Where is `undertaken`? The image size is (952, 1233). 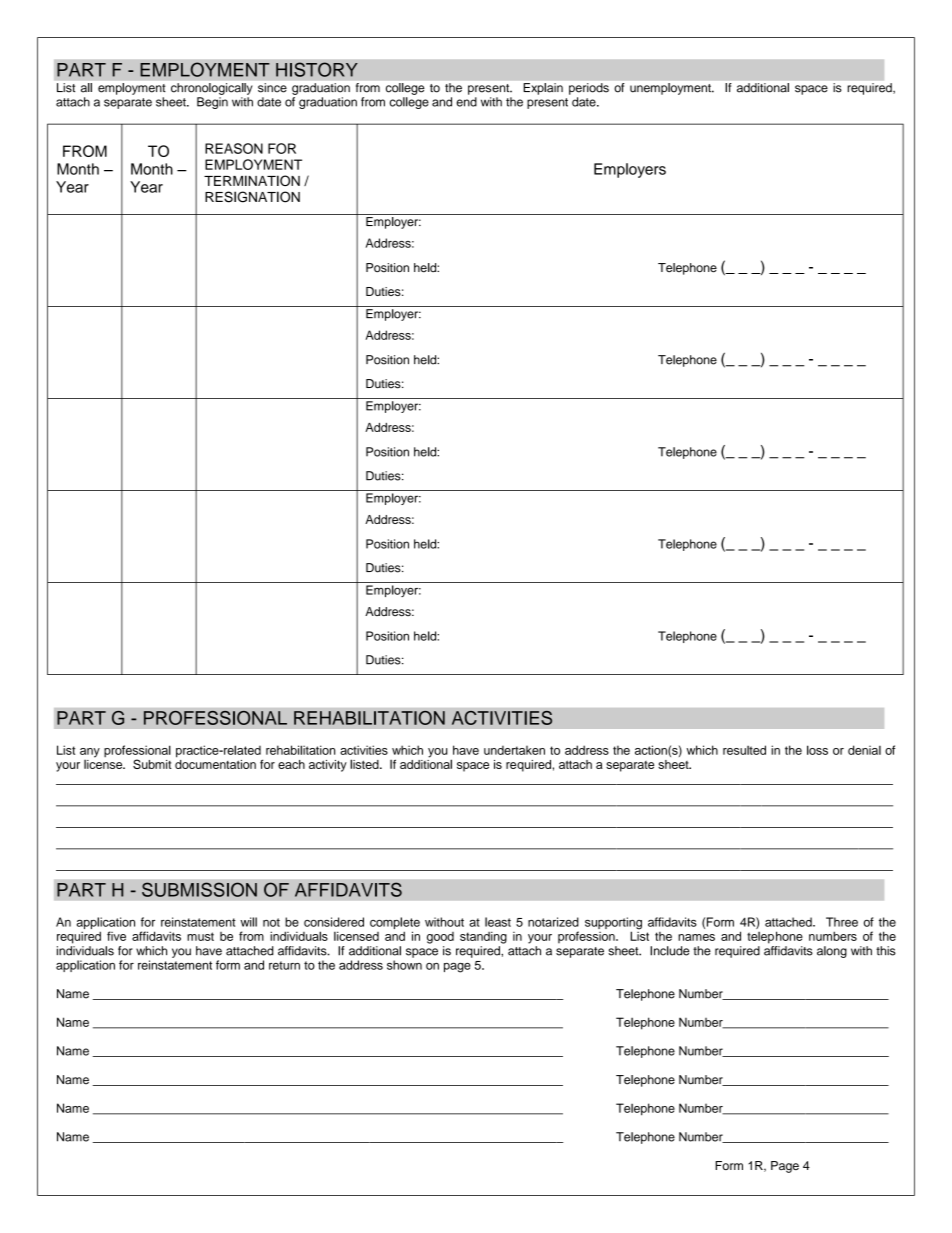
undertaken is located at coordinates (514, 750).
